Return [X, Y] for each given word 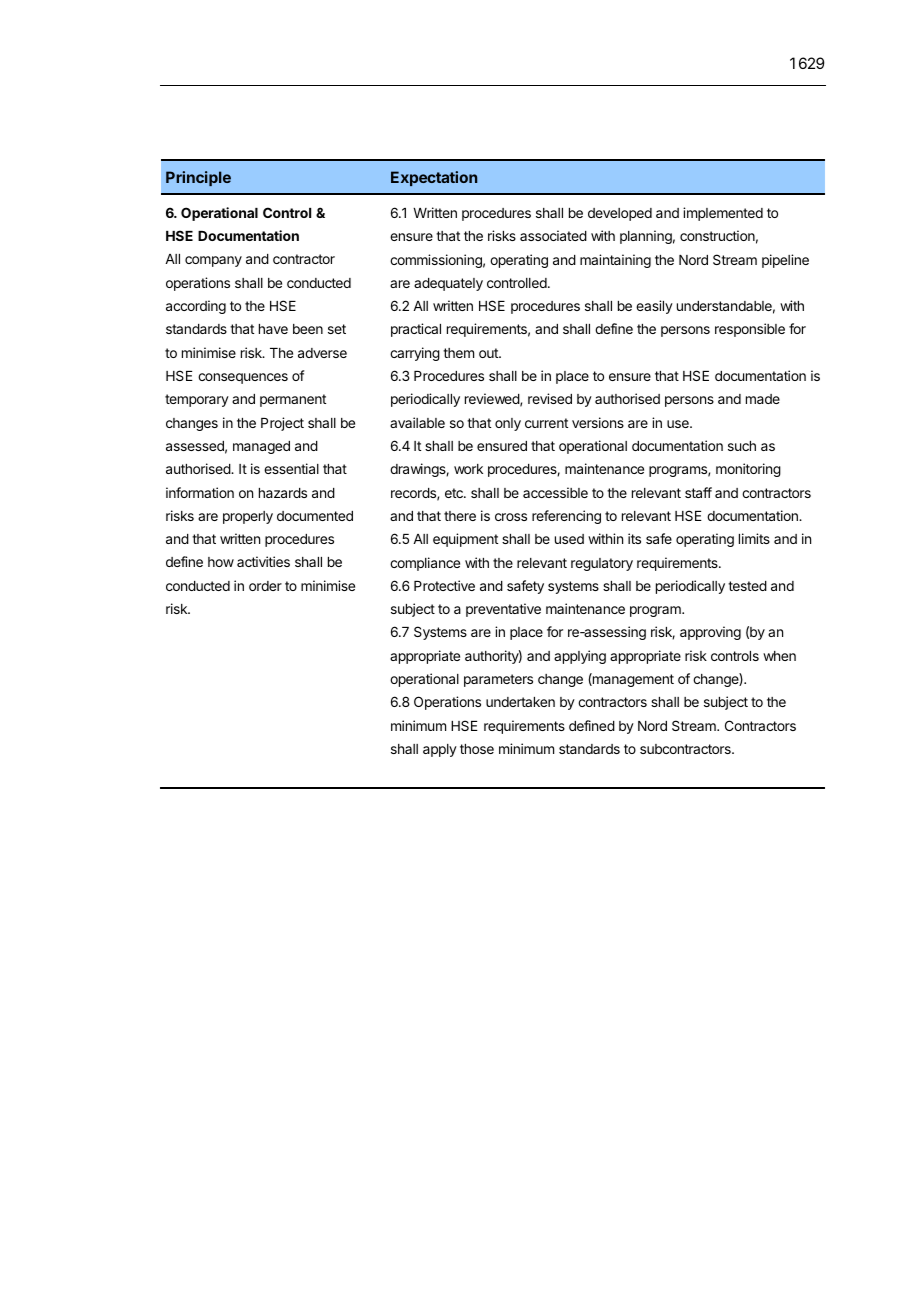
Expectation [434, 178]
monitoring [748, 470]
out [489, 353]
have [273, 329]
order [265, 586]
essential [291, 468]
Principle [198, 178]
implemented [723, 214]
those [477, 749]
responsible [750, 330]
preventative [503, 610]
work [468, 469]
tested [747, 586]
